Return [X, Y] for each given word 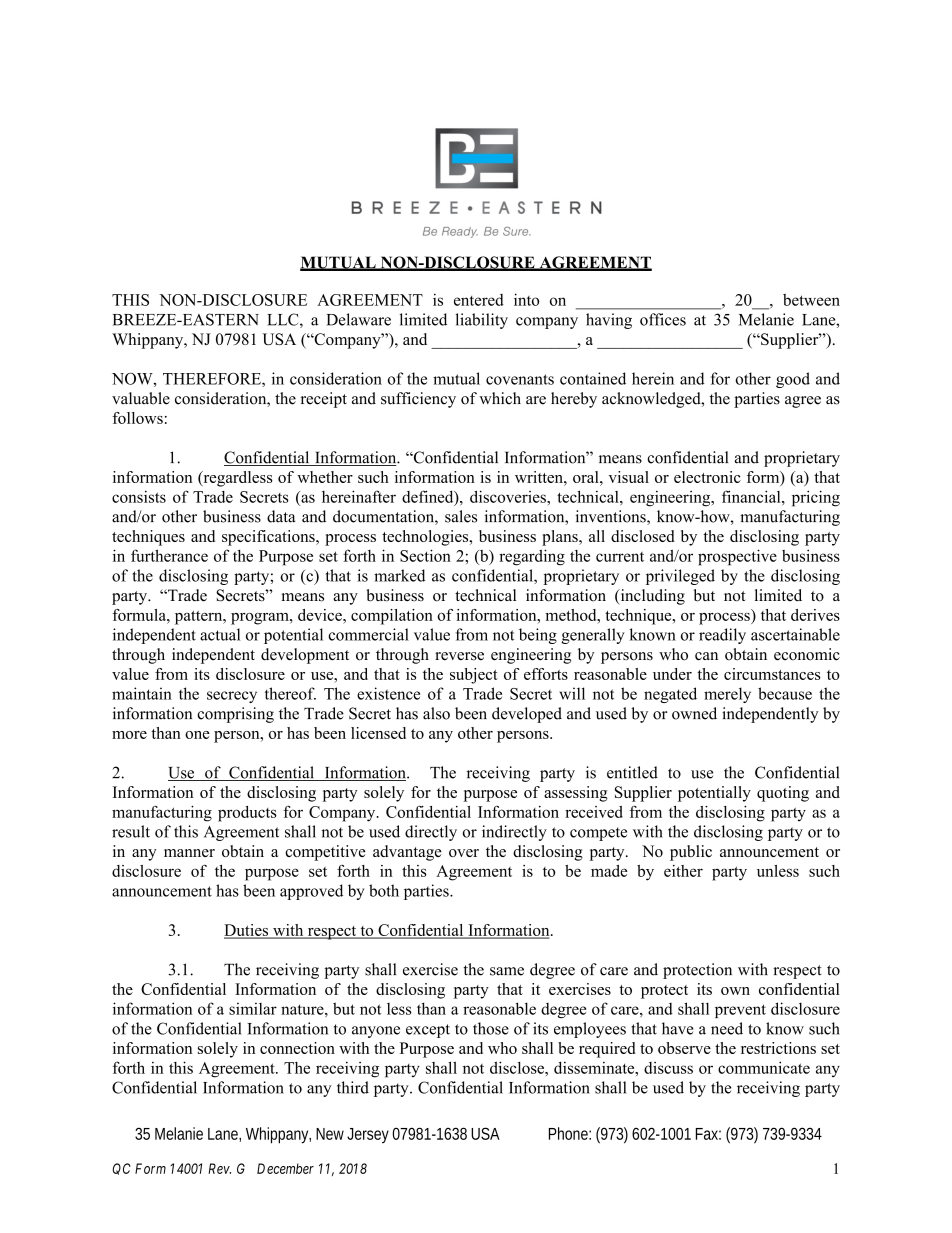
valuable [141, 398]
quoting [783, 794]
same [507, 971]
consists [139, 496]
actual [220, 634]
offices [663, 319]
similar [253, 1008]
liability [482, 321]
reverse [459, 656]
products [247, 814]
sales [461, 516]
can [706, 656]
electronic [707, 477]
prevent [740, 1011]
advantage [407, 853]
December [285, 1168]
